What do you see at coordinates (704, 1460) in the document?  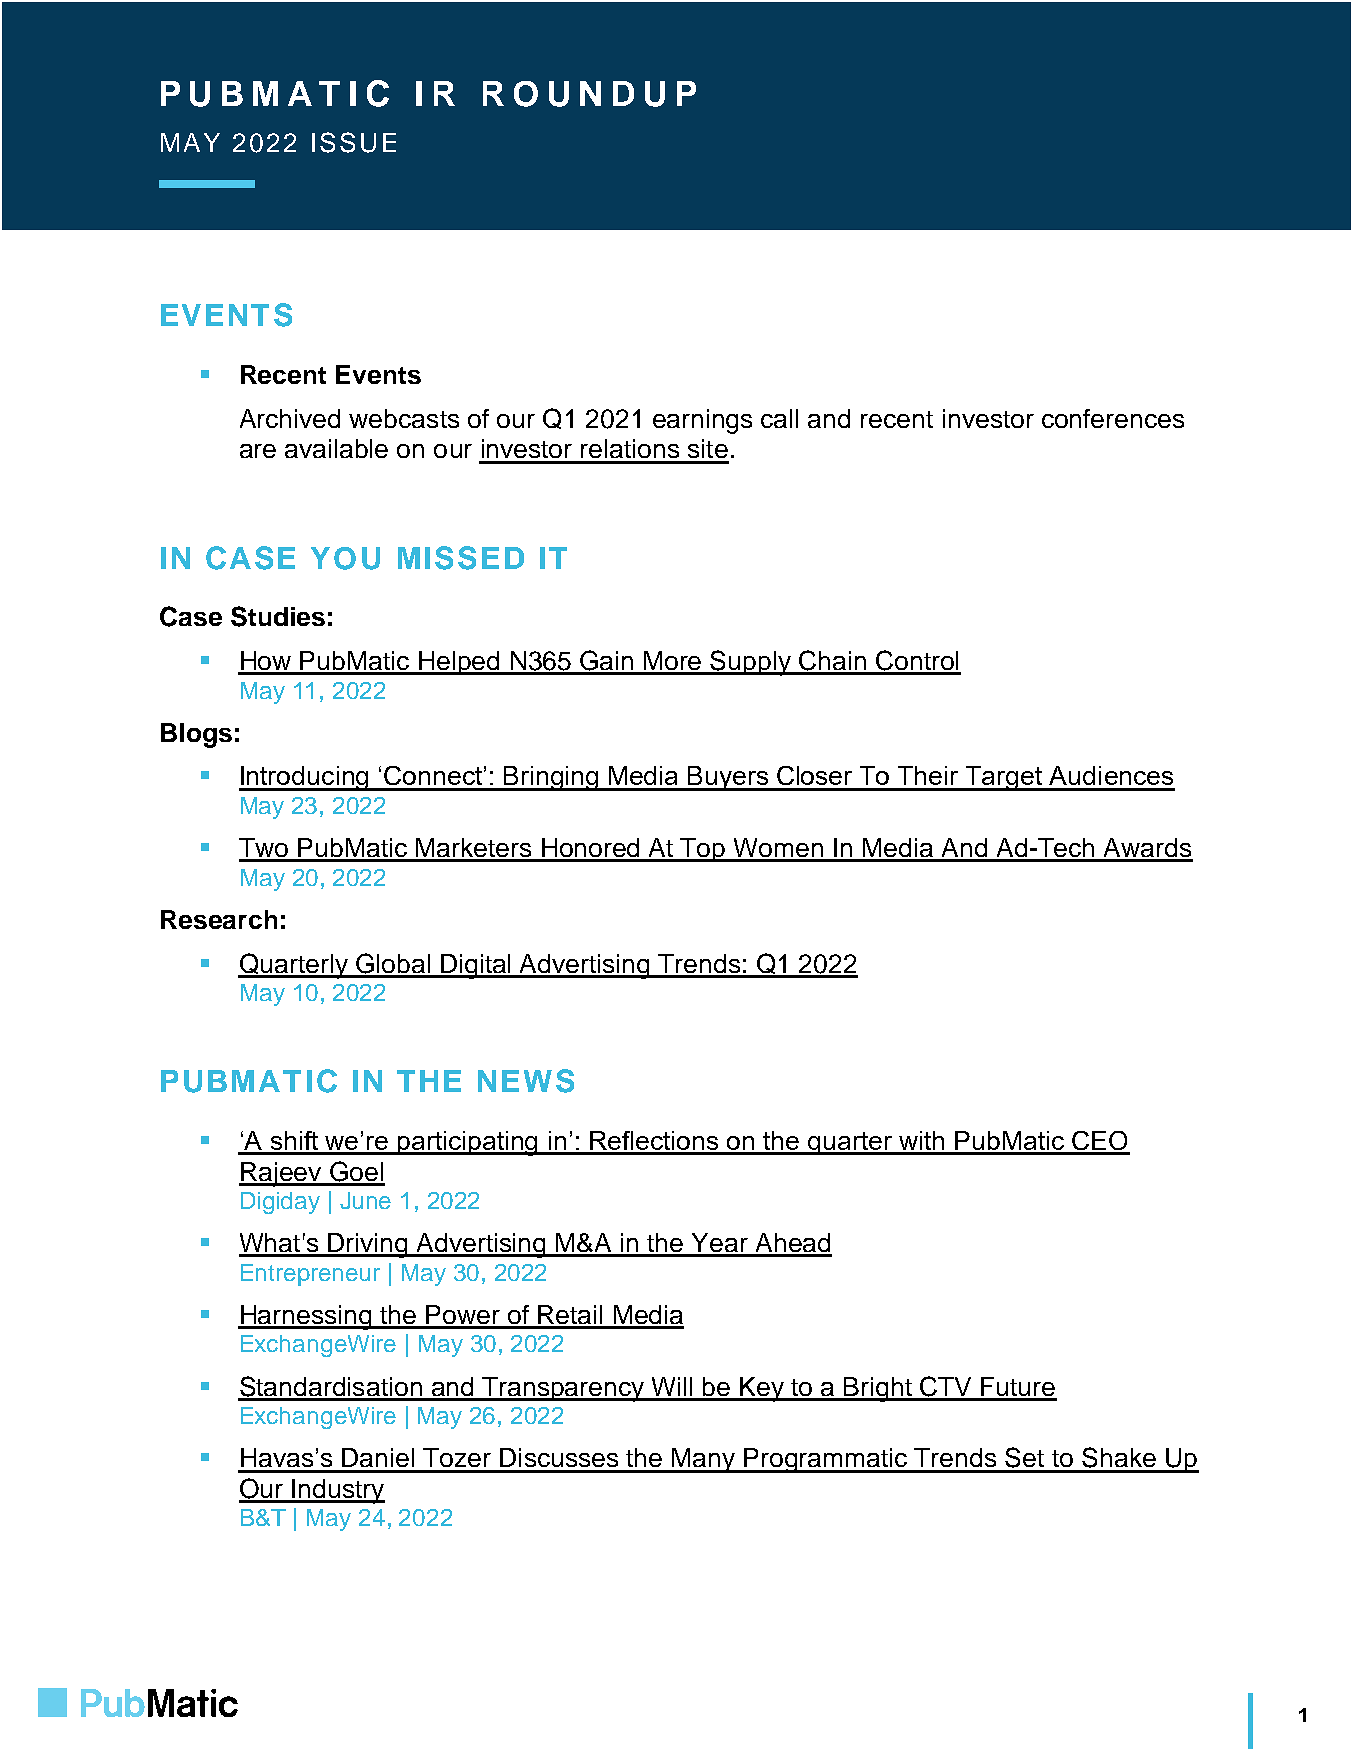 I see `Many` at bounding box center [704, 1460].
